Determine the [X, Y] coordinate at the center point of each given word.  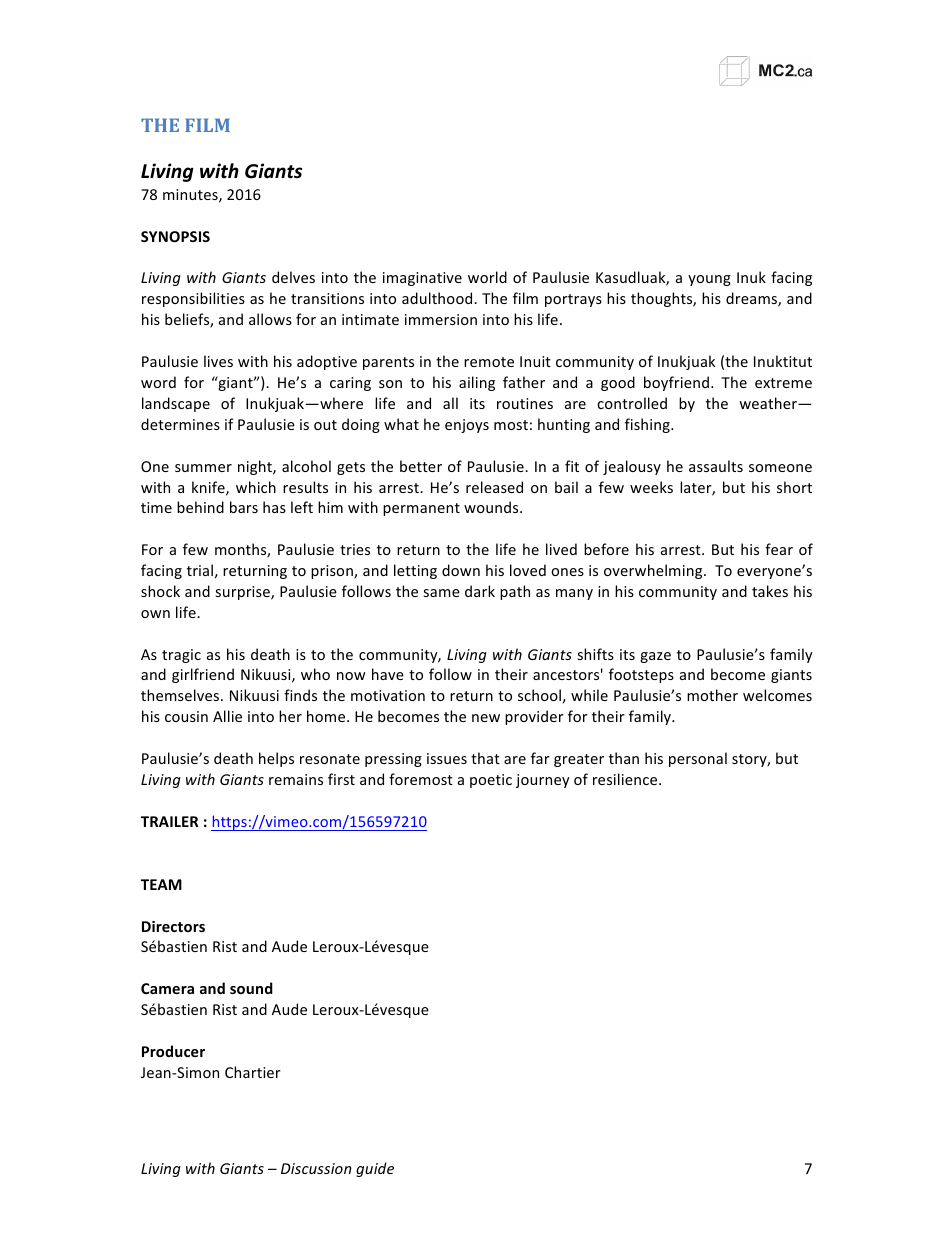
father [524, 382]
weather [769, 403]
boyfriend [676, 383]
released [494, 487]
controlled [632, 403]
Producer [173, 1051]
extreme [783, 383]
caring [350, 384]
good [618, 383]
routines [525, 403]
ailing [477, 383]
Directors [173, 926]
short [794, 487]
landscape [176, 404]
